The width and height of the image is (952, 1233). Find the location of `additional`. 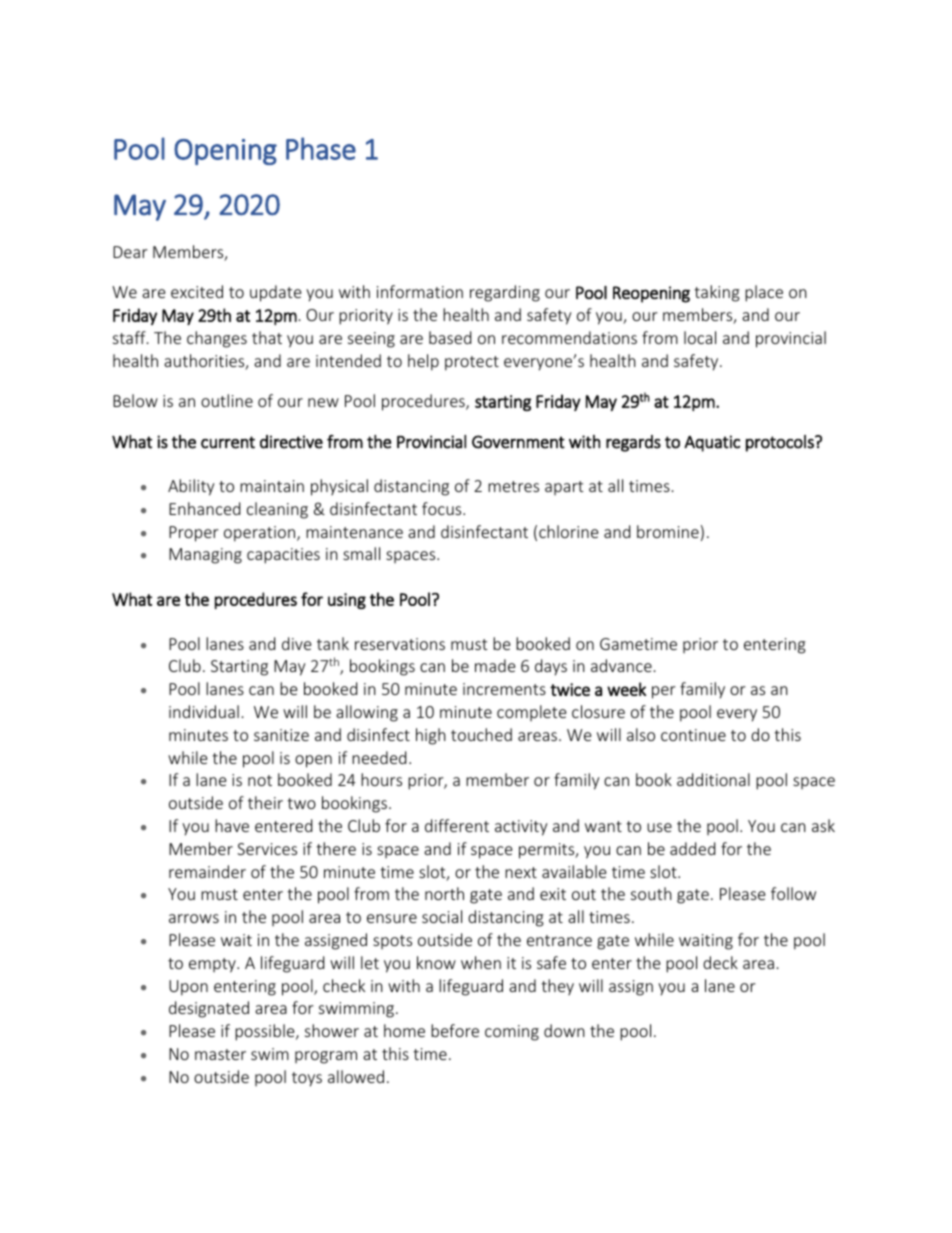

additional is located at coordinates (713, 779).
